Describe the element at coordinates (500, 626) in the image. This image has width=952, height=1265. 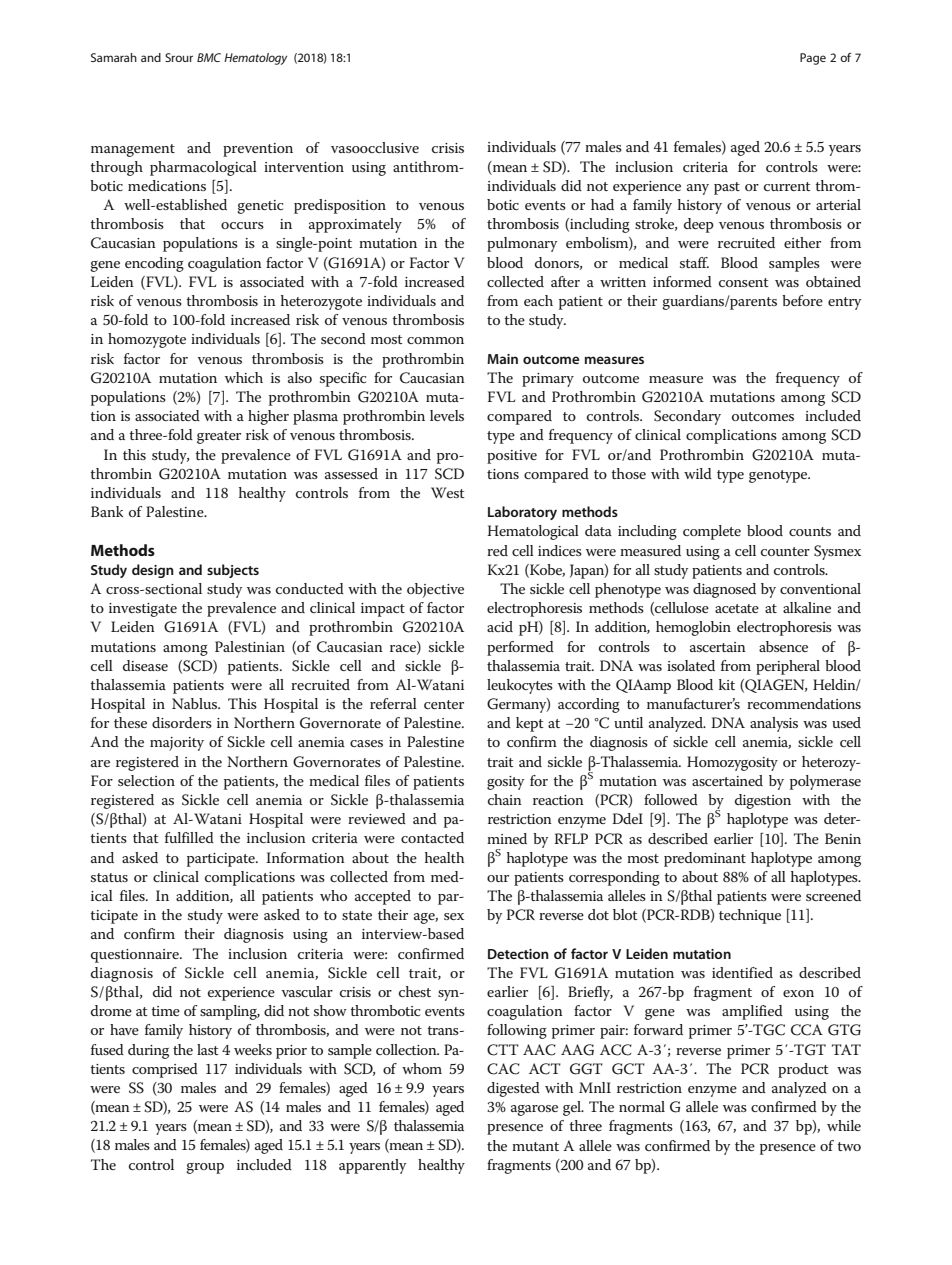
I see `acid` at that location.
